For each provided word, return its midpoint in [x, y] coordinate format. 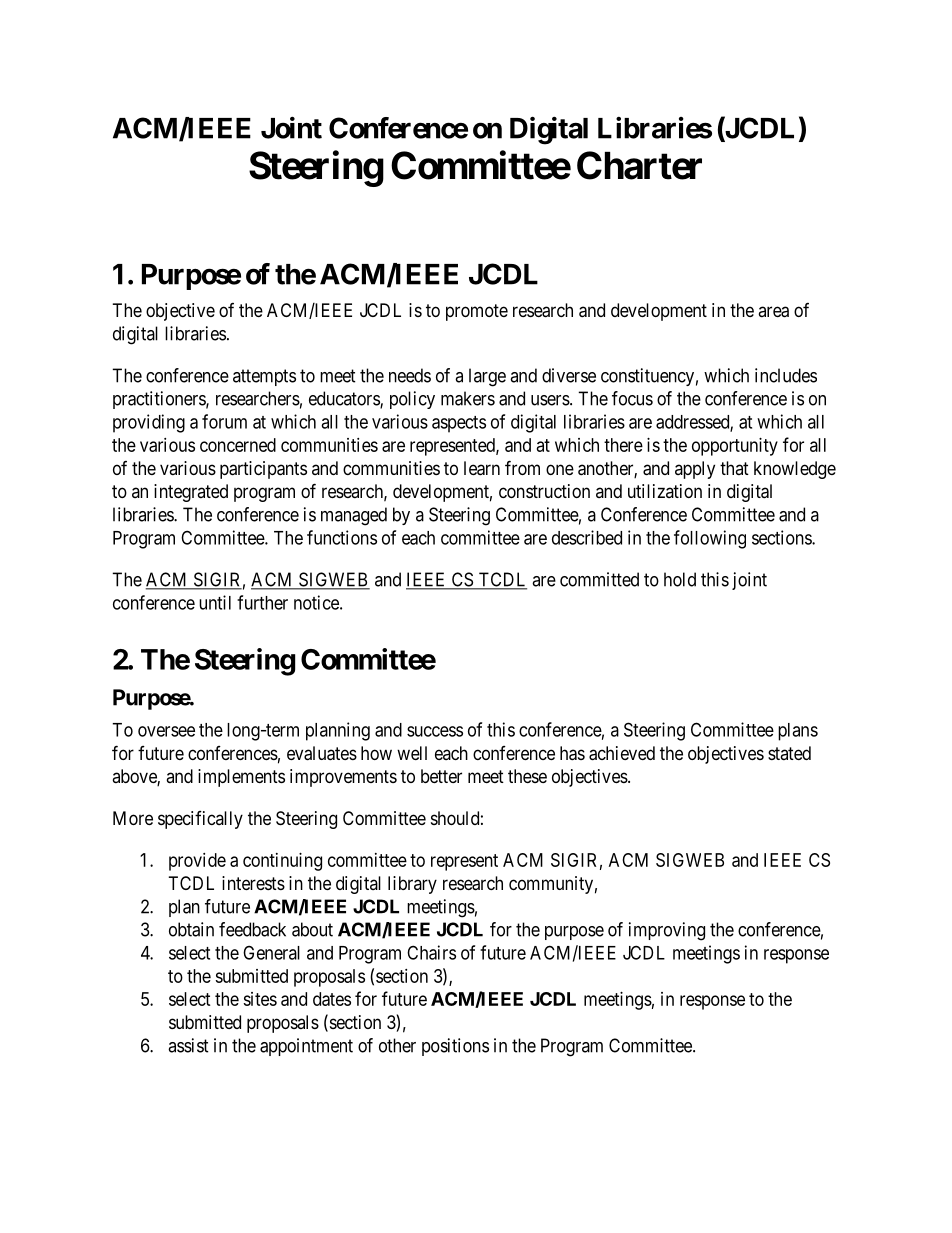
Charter [639, 165]
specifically [200, 820]
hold [680, 579]
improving [667, 931]
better [441, 776]
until [215, 602]
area [773, 312]
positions [455, 1047]
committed [599, 579]
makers [468, 398]
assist [188, 1045]
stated [789, 753]
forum [224, 421]
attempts [264, 377]
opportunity [735, 447]
